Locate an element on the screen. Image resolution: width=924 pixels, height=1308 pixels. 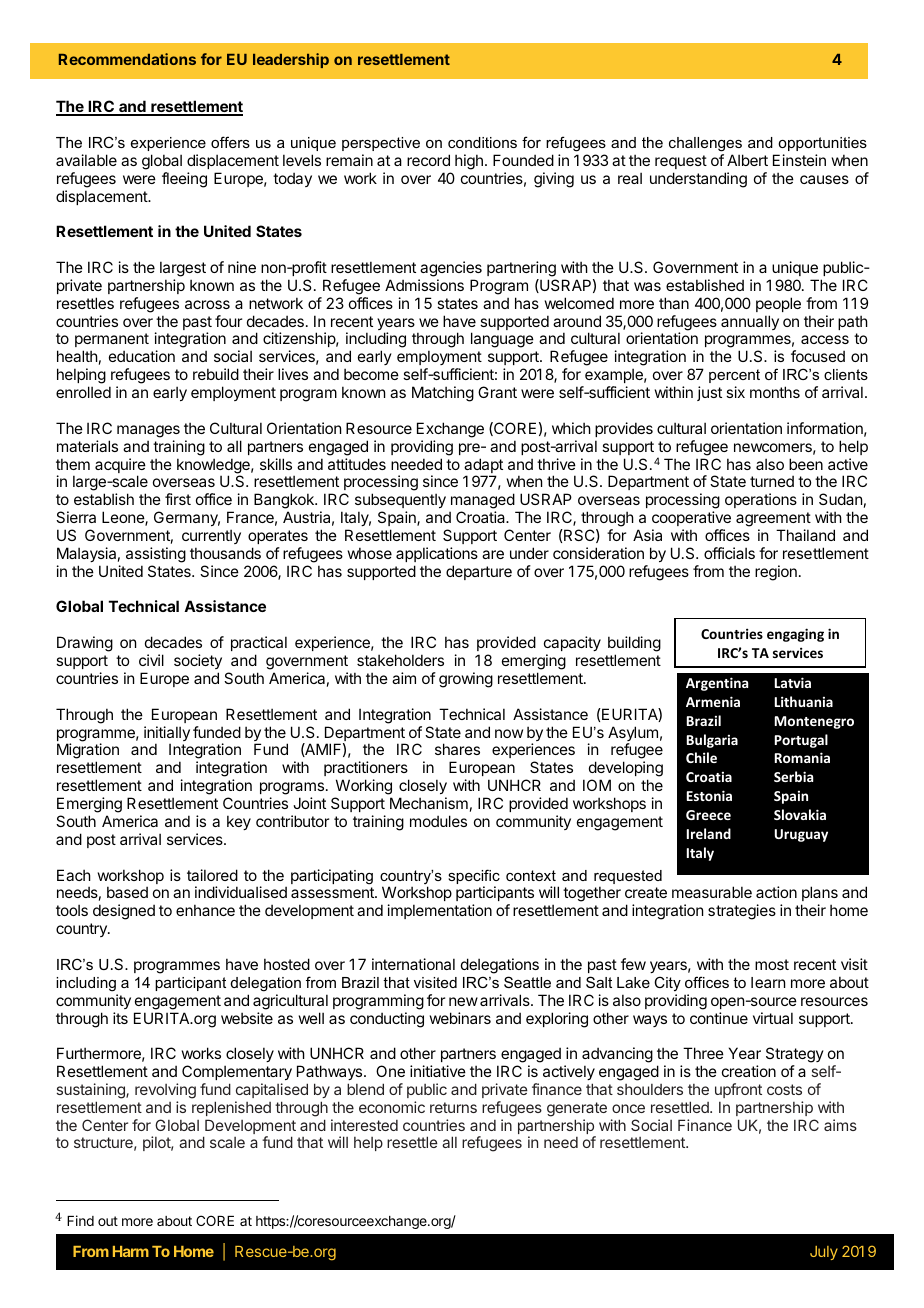
conditions is located at coordinates (482, 142).
